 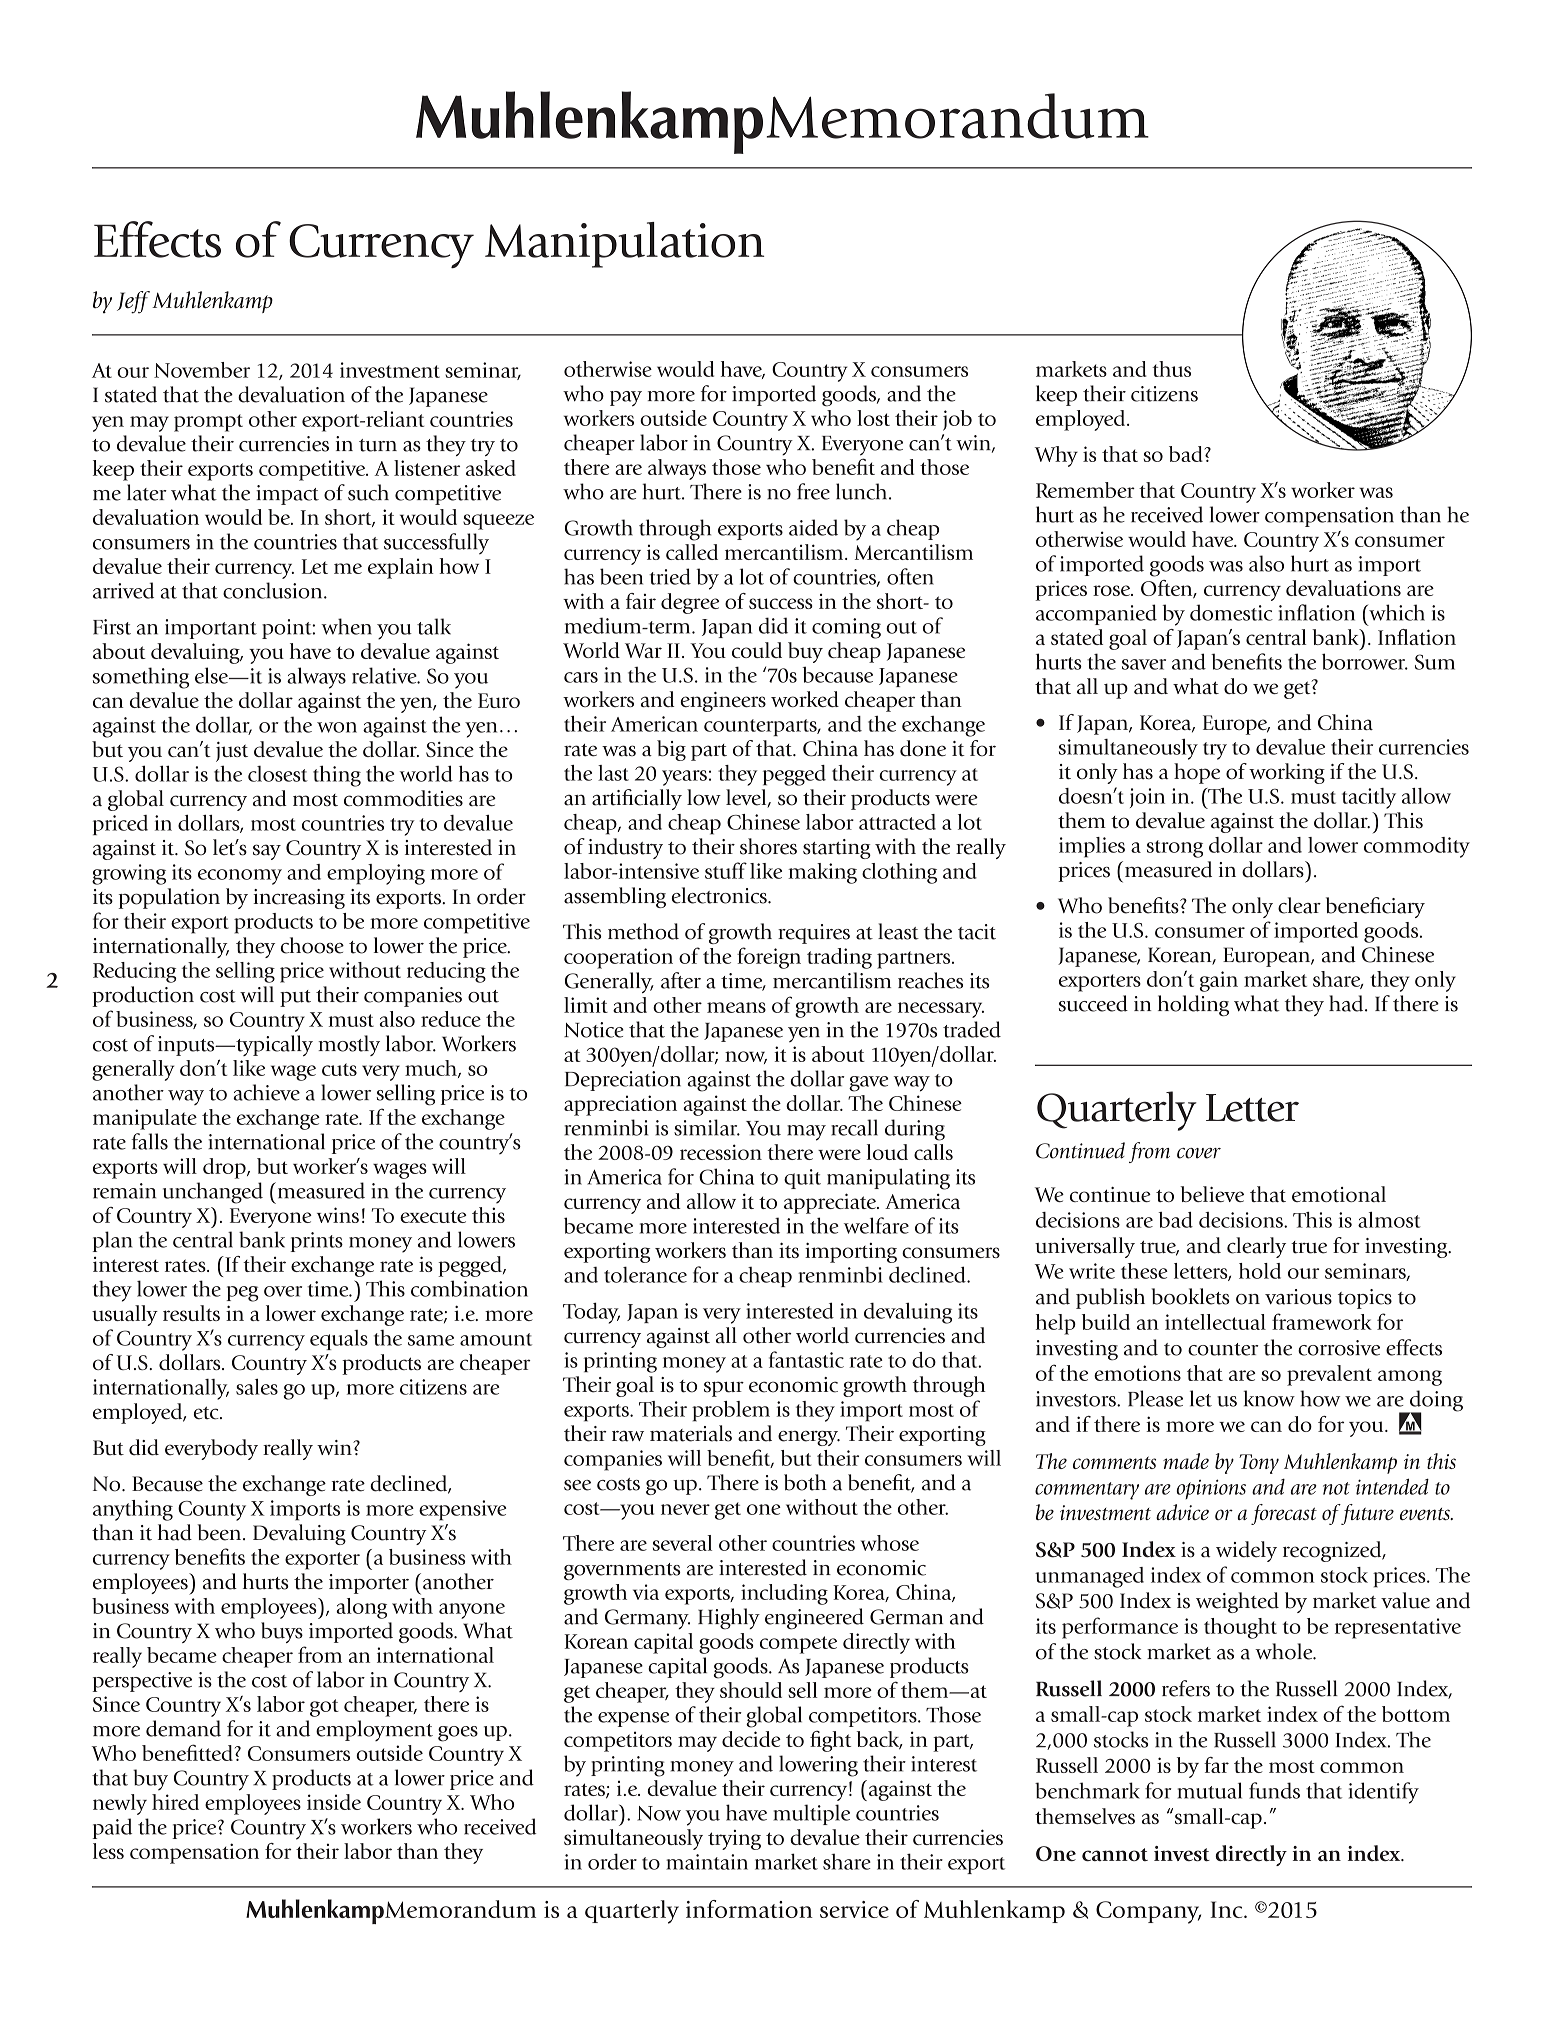 What do you see at coordinates (1274, 1790) in the page?
I see `funds` at bounding box center [1274, 1790].
